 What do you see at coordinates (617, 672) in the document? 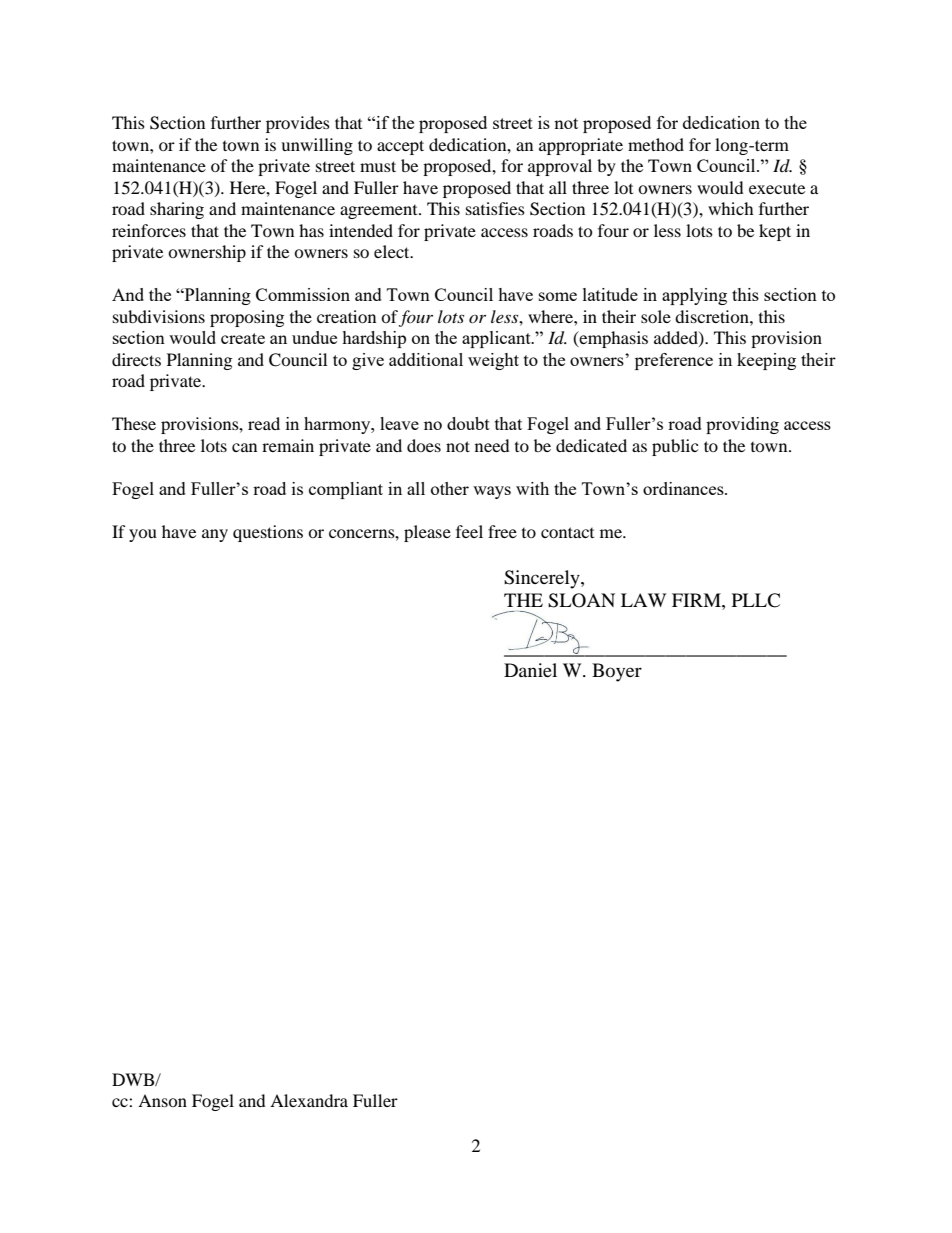
I see `Boyer` at bounding box center [617, 672].
